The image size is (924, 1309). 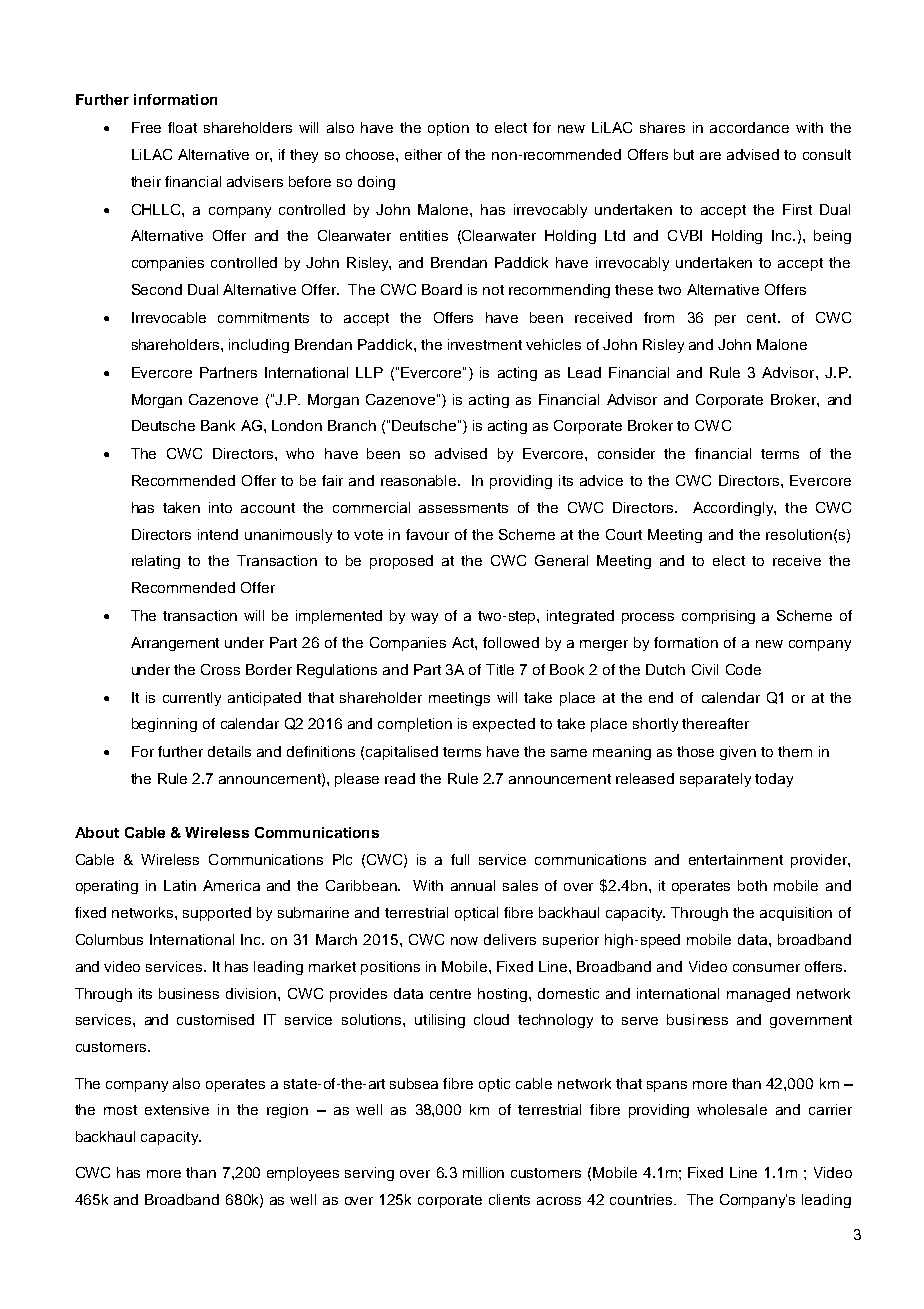 What do you see at coordinates (752, 885) in the screenshot?
I see `both` at bounding box center [752, 885].
